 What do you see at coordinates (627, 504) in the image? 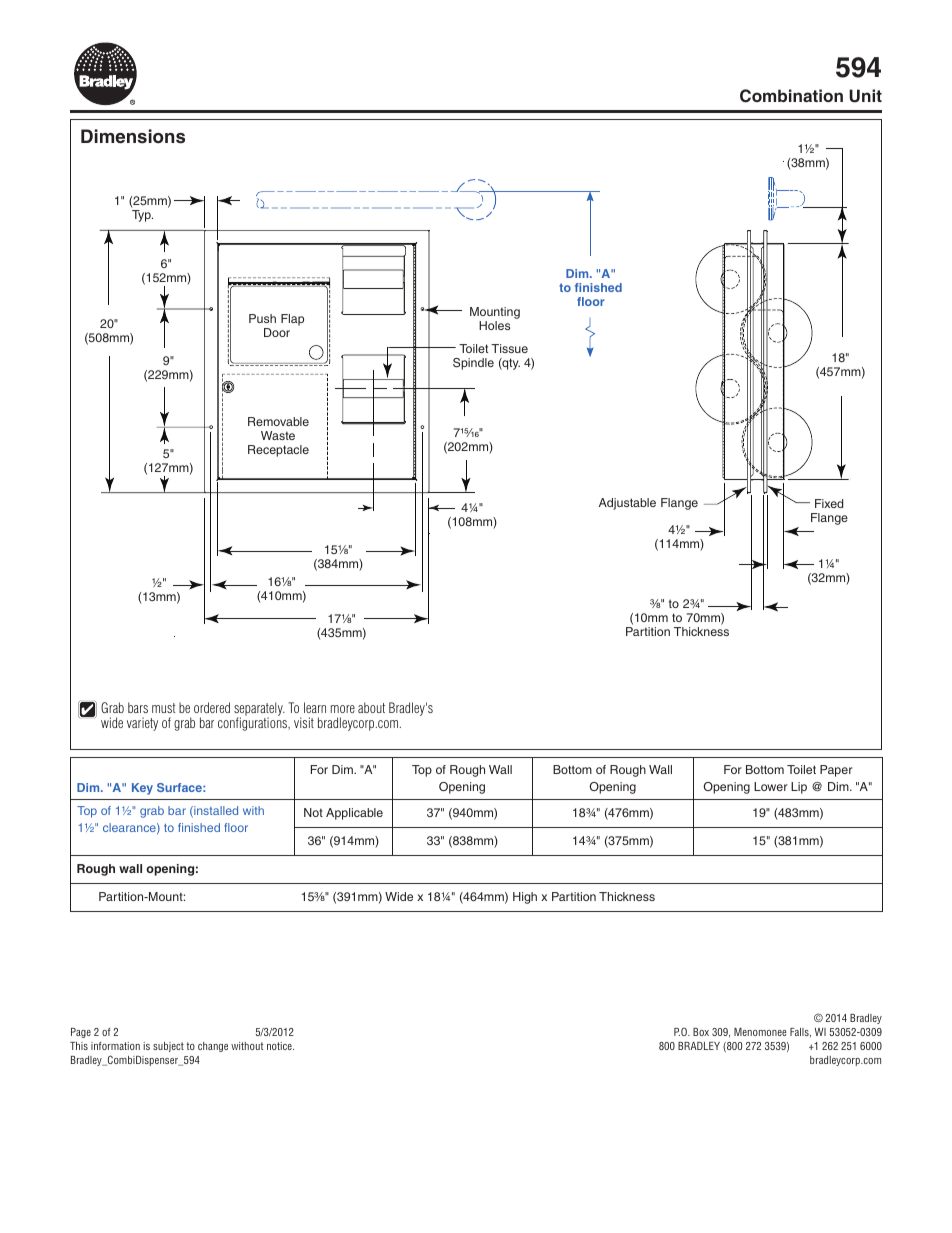
I see `Adjustable` at bounding box center [627, 504].
